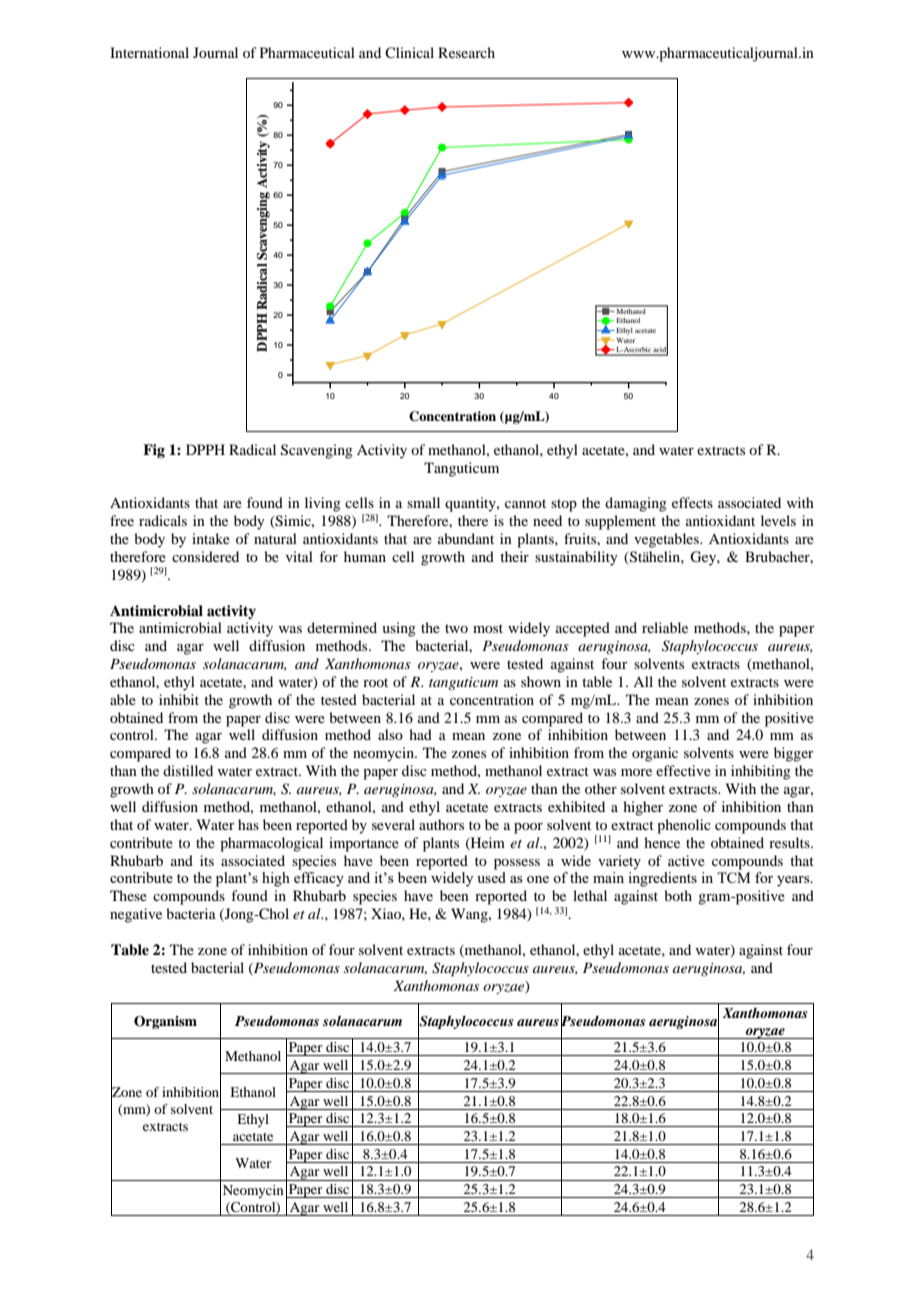  What do you see at coordinates (692, 502) in the screenshot?
I see `effects` at bounding box center [692, 502].
